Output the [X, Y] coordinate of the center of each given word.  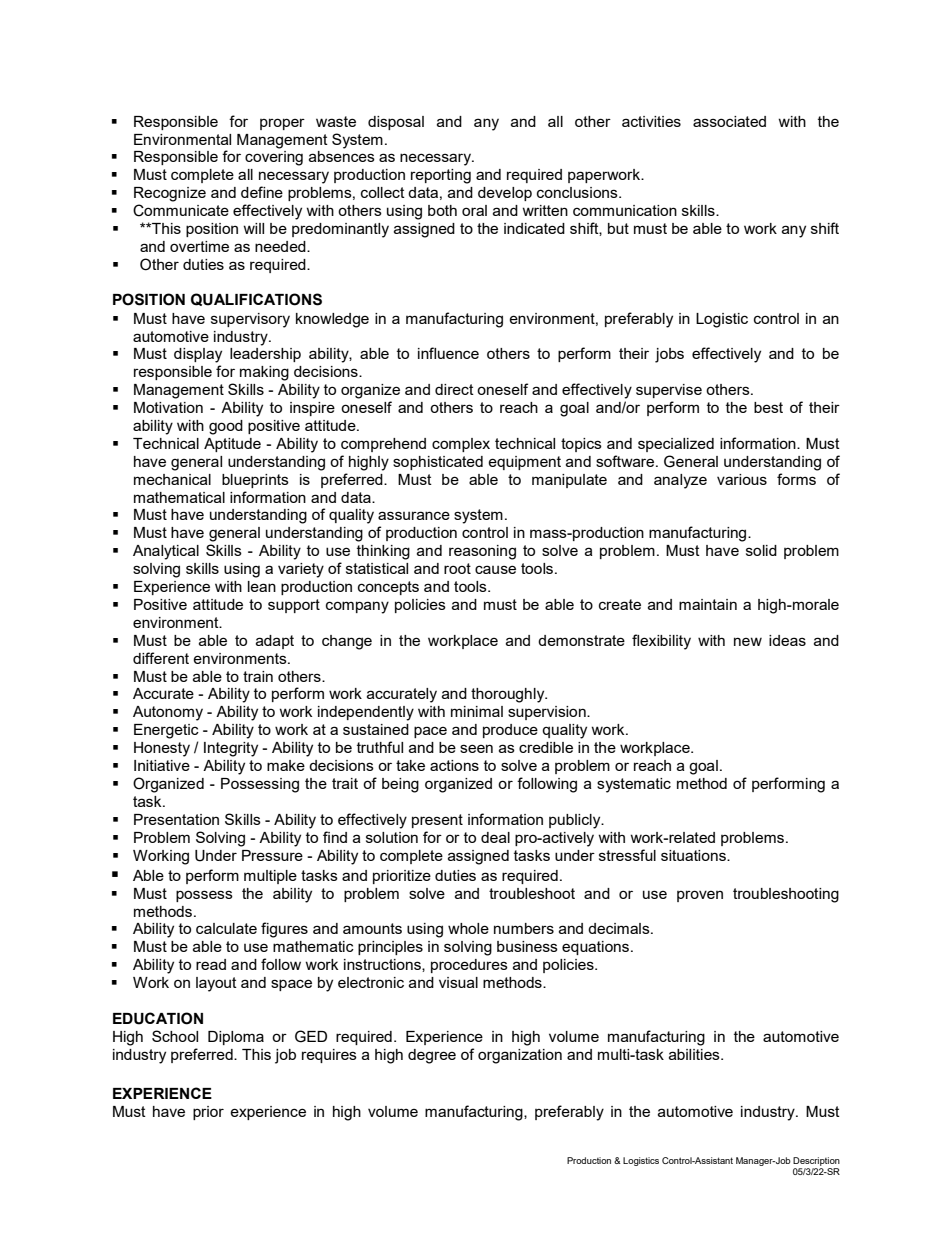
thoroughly [509, 695]
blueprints [255, 481]
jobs [669, 355]
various [742, 479]
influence [448, 353]
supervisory [250, 320]
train [258, 676]
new [748, 641]
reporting [441, 176]
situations [694, 855]
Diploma [236, 1038]
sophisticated [438, 463]
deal [495, 837]
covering [274, 158]
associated [729, 121]
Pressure [272, 855]
